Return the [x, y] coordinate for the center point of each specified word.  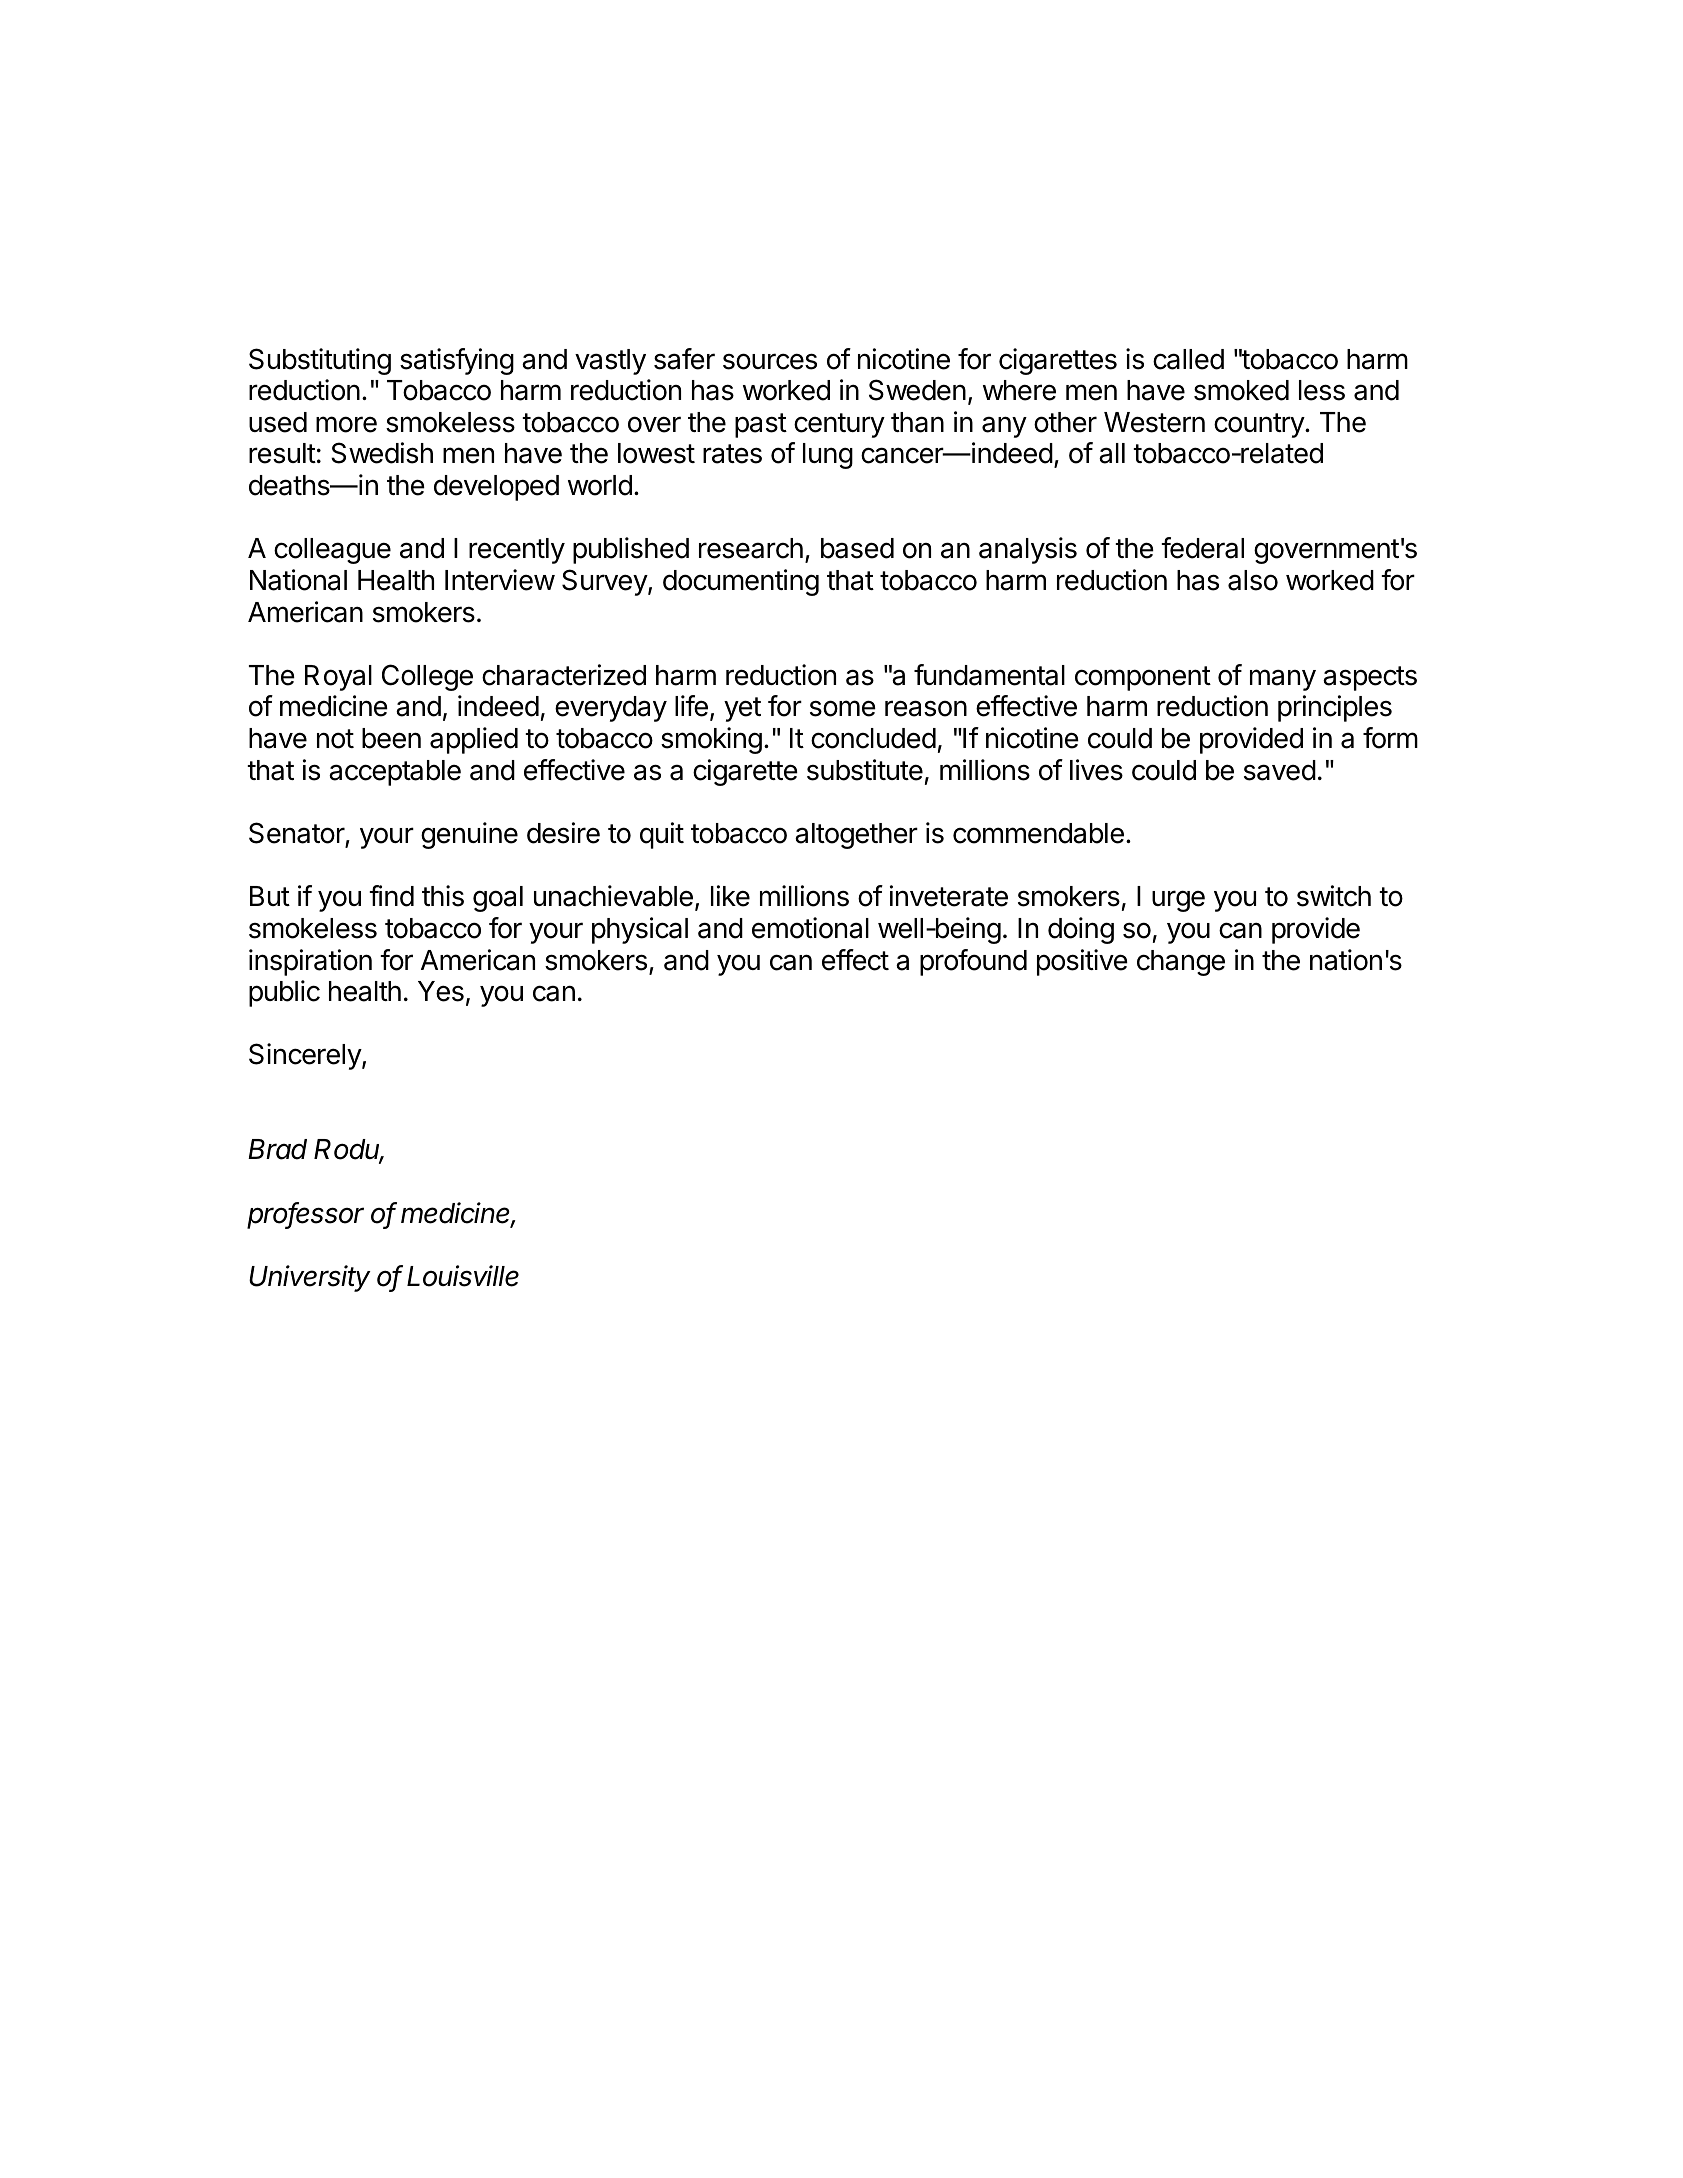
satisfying [457, 361]
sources [770, 361]
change [1181, 963]
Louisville [463, 1276]
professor [305, 1215]
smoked [1241, 390]
